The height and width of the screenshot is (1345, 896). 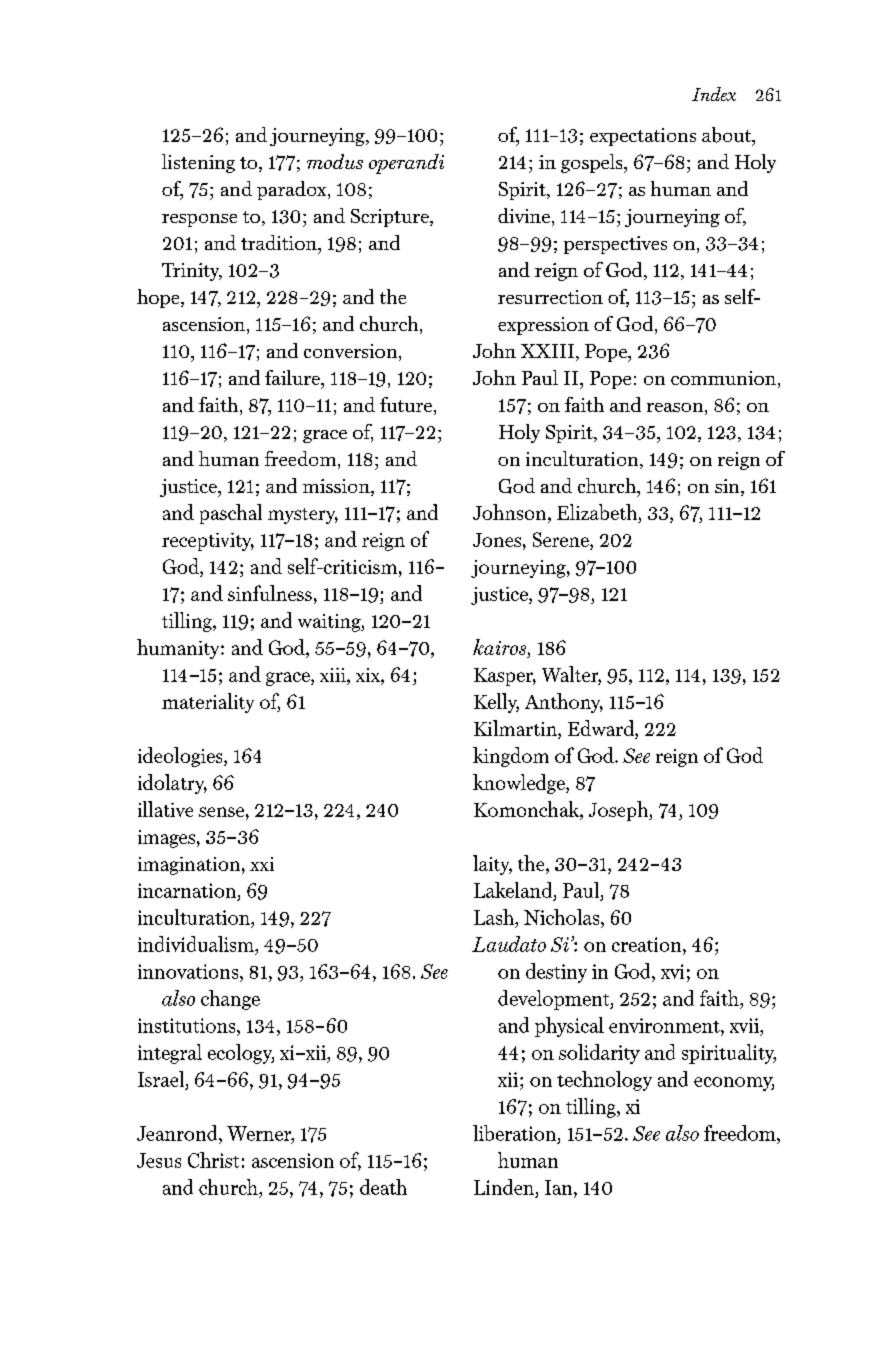 What do you see at coordinates (198, 163) in the screenshot?
I see `listening` at bounding box center [198, 163].
